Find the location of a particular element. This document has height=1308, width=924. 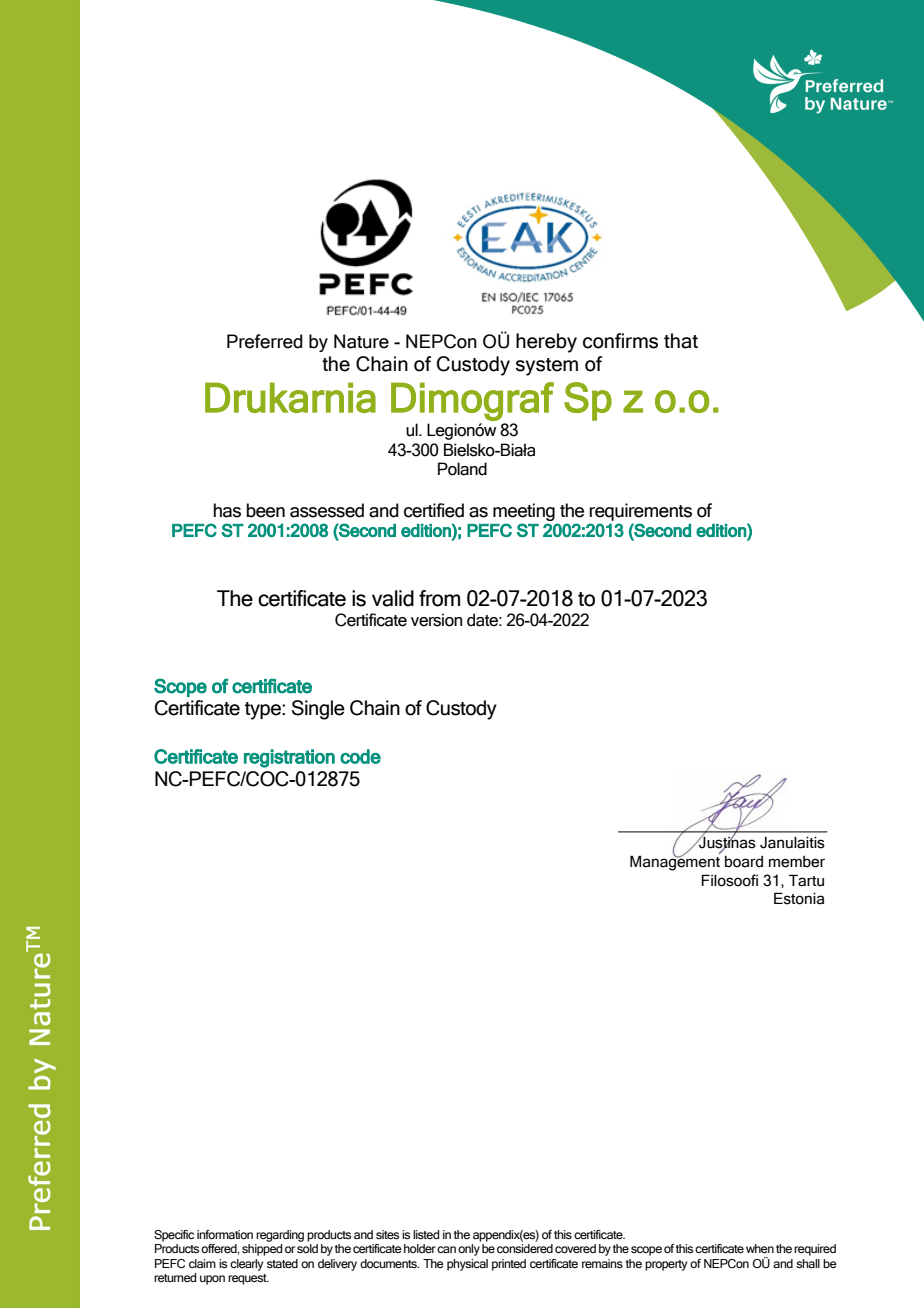

Preferred is located at coordinates (265, 341).
